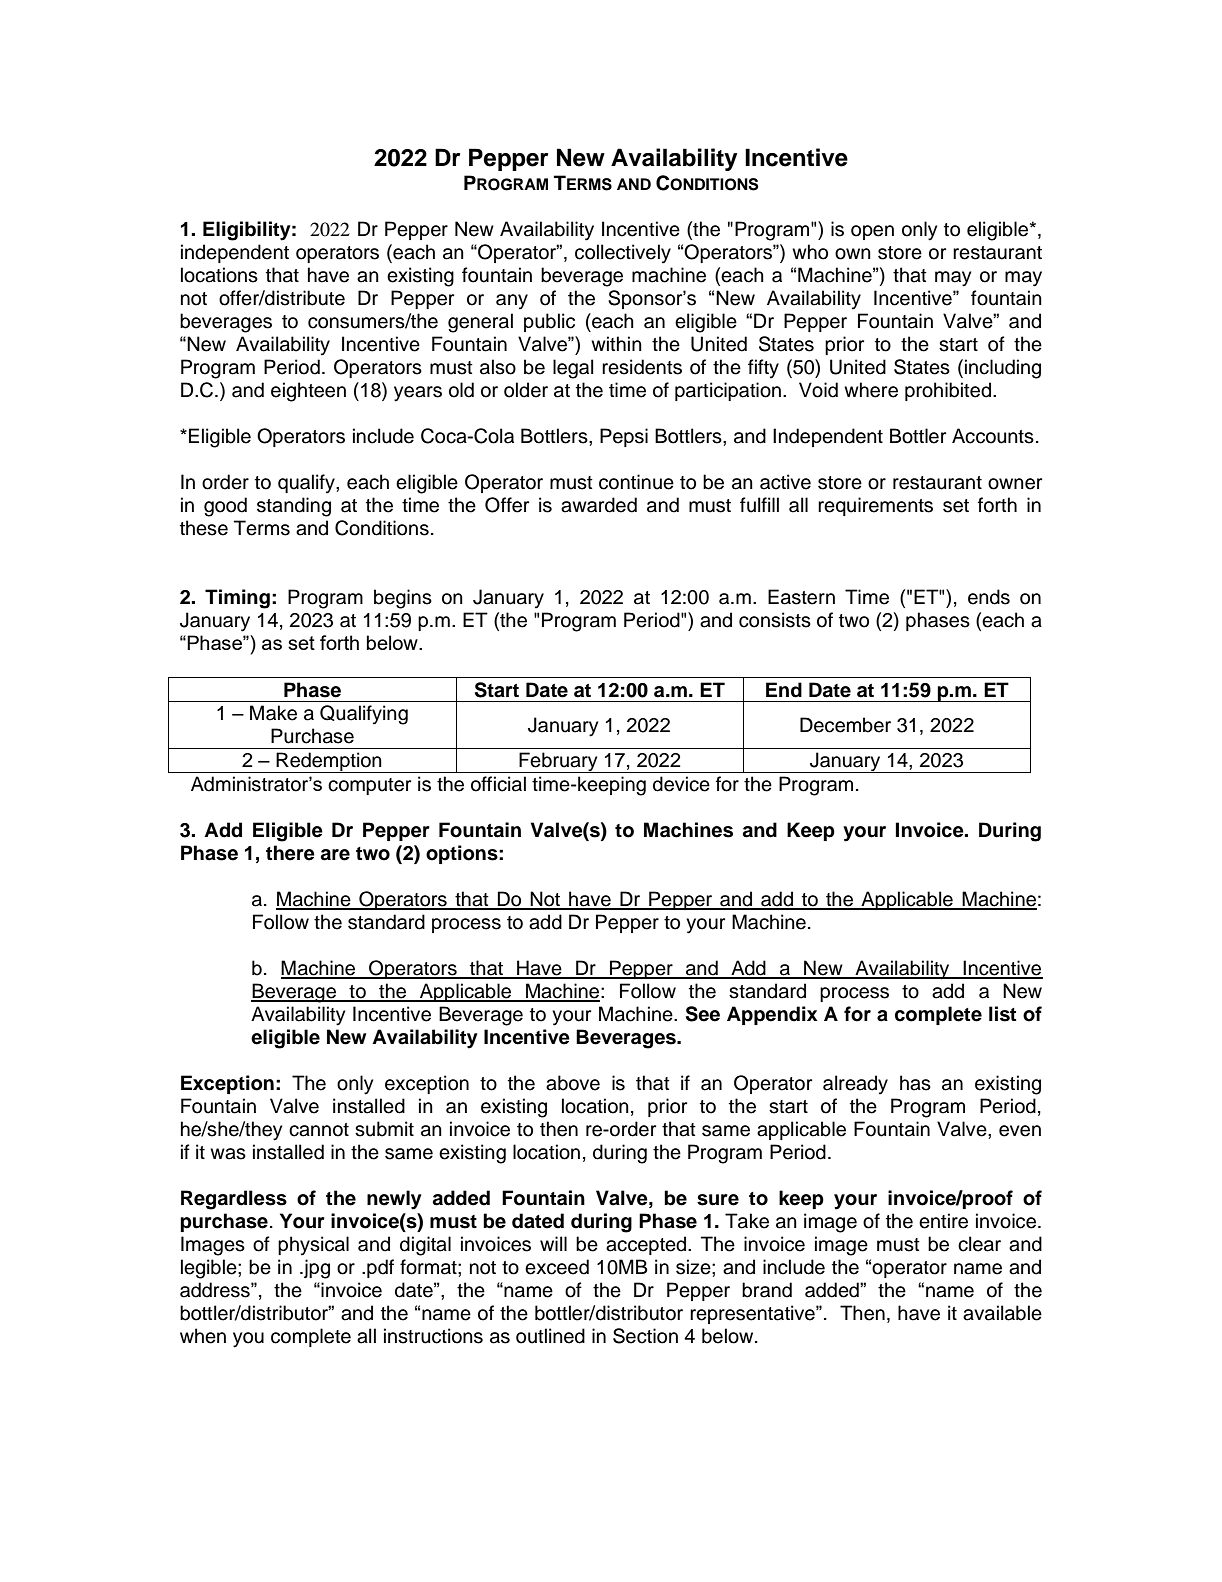 The image size is (1222, 1582). I want to click on December, so click(845, 725).
